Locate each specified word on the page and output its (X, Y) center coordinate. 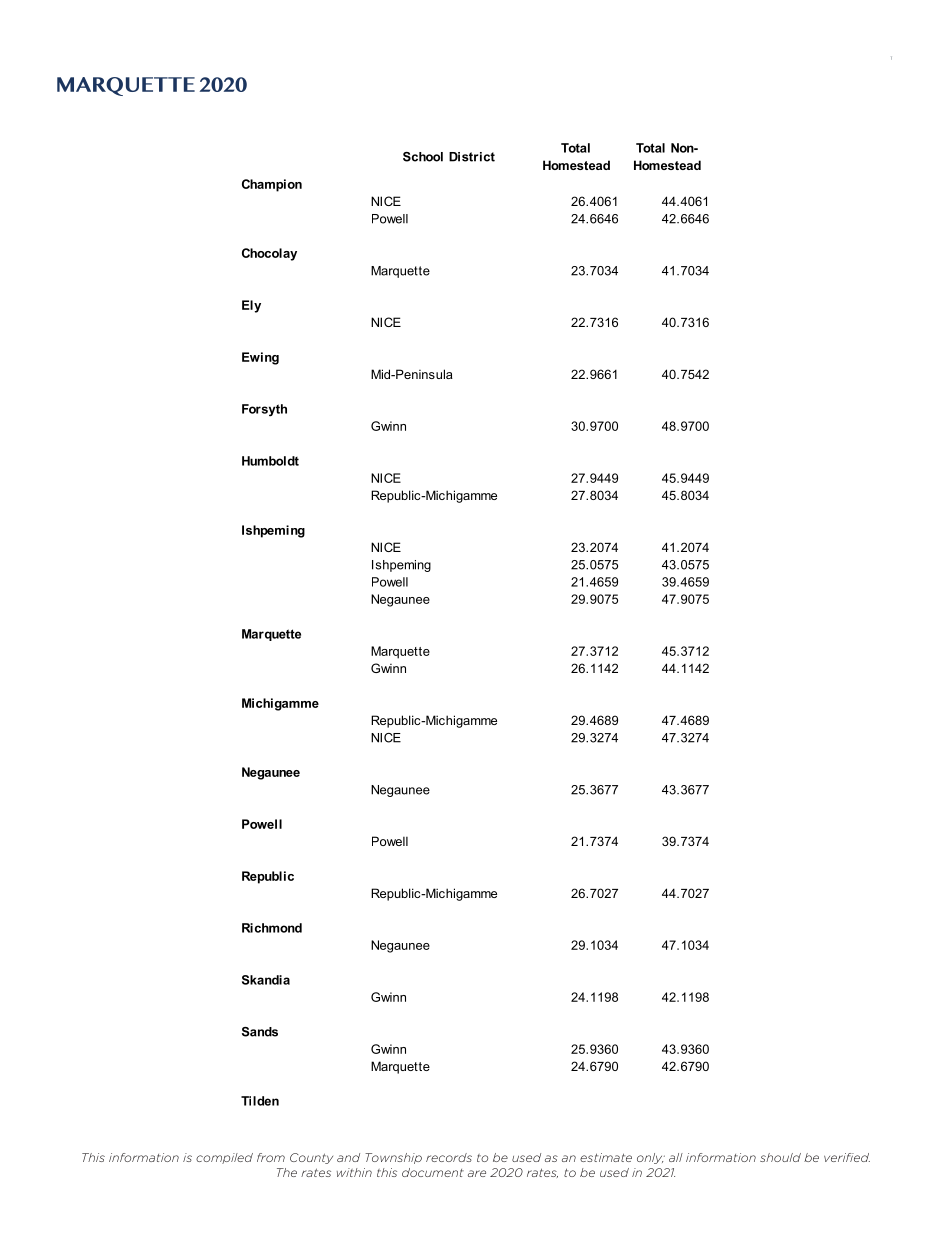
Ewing (260, 358)
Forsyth (264, 410)
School (423, 157)
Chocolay (269, 254)
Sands (260, 1032)
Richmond (272, 928)
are (477, 1173)
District (472, 157)
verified (847, 1157)
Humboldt (270, 461)
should (780, 1157)
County (311, 1158)
